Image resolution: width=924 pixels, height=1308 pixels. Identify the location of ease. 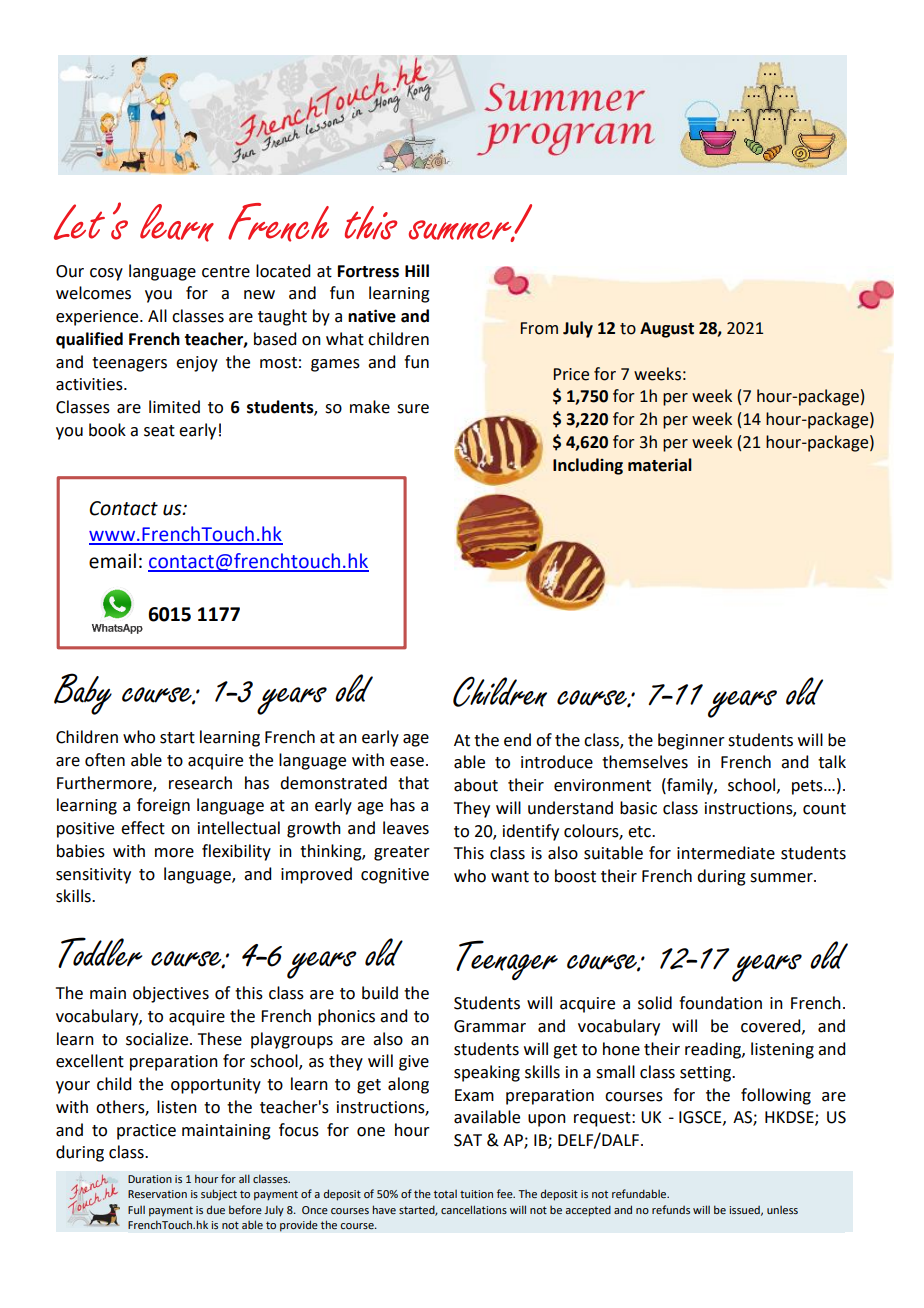
(407, 762).
